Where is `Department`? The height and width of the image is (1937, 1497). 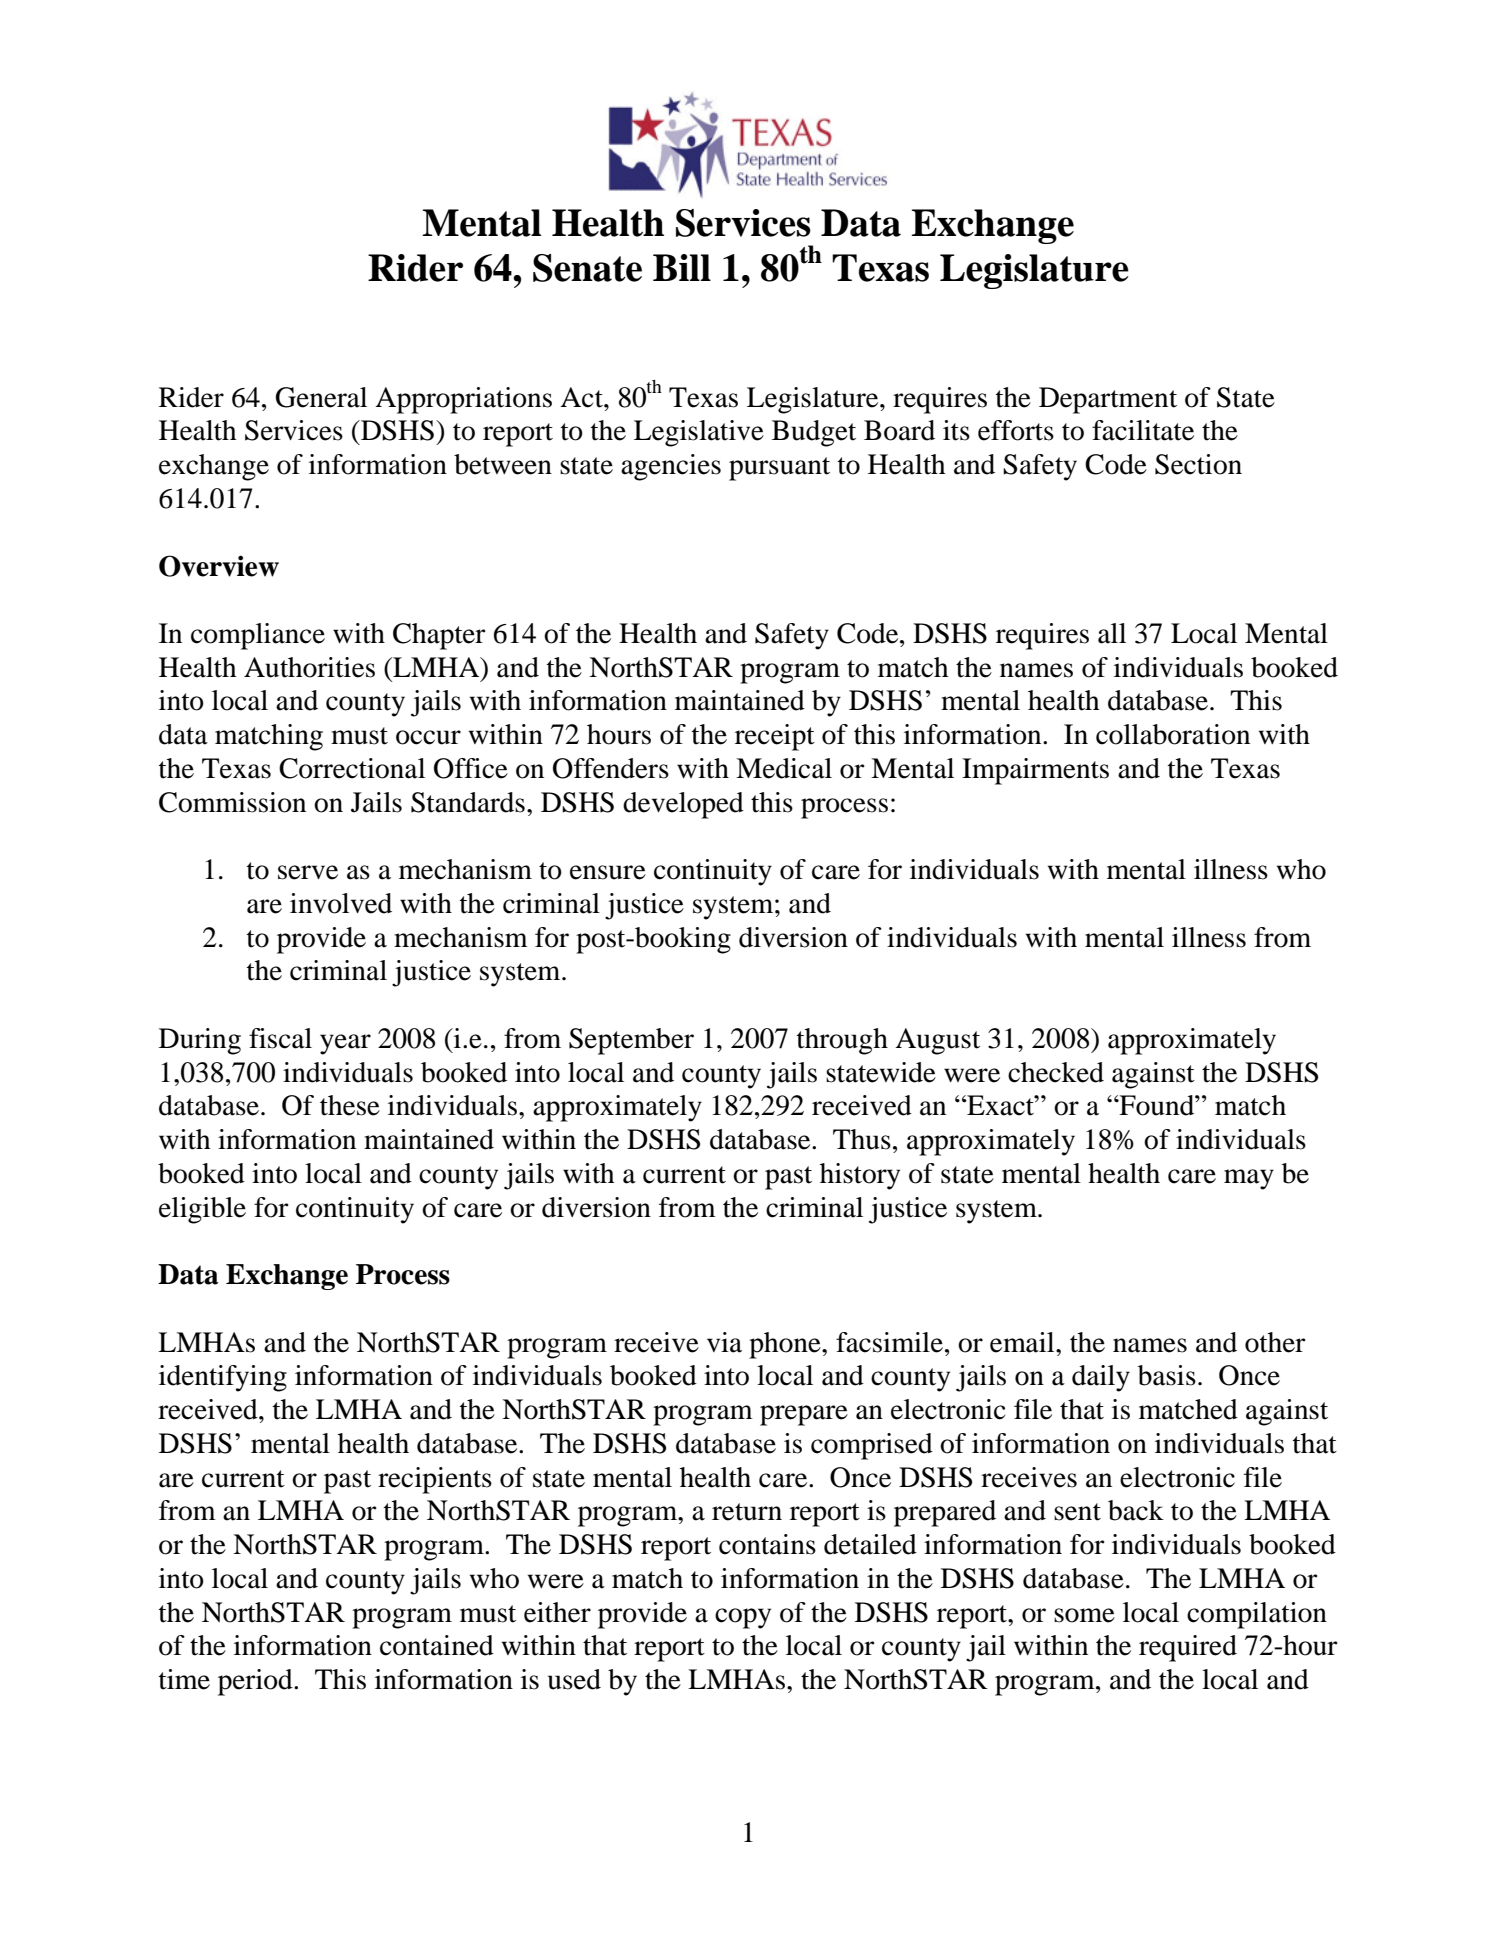 Department is located at coordinates (1108, 400).
